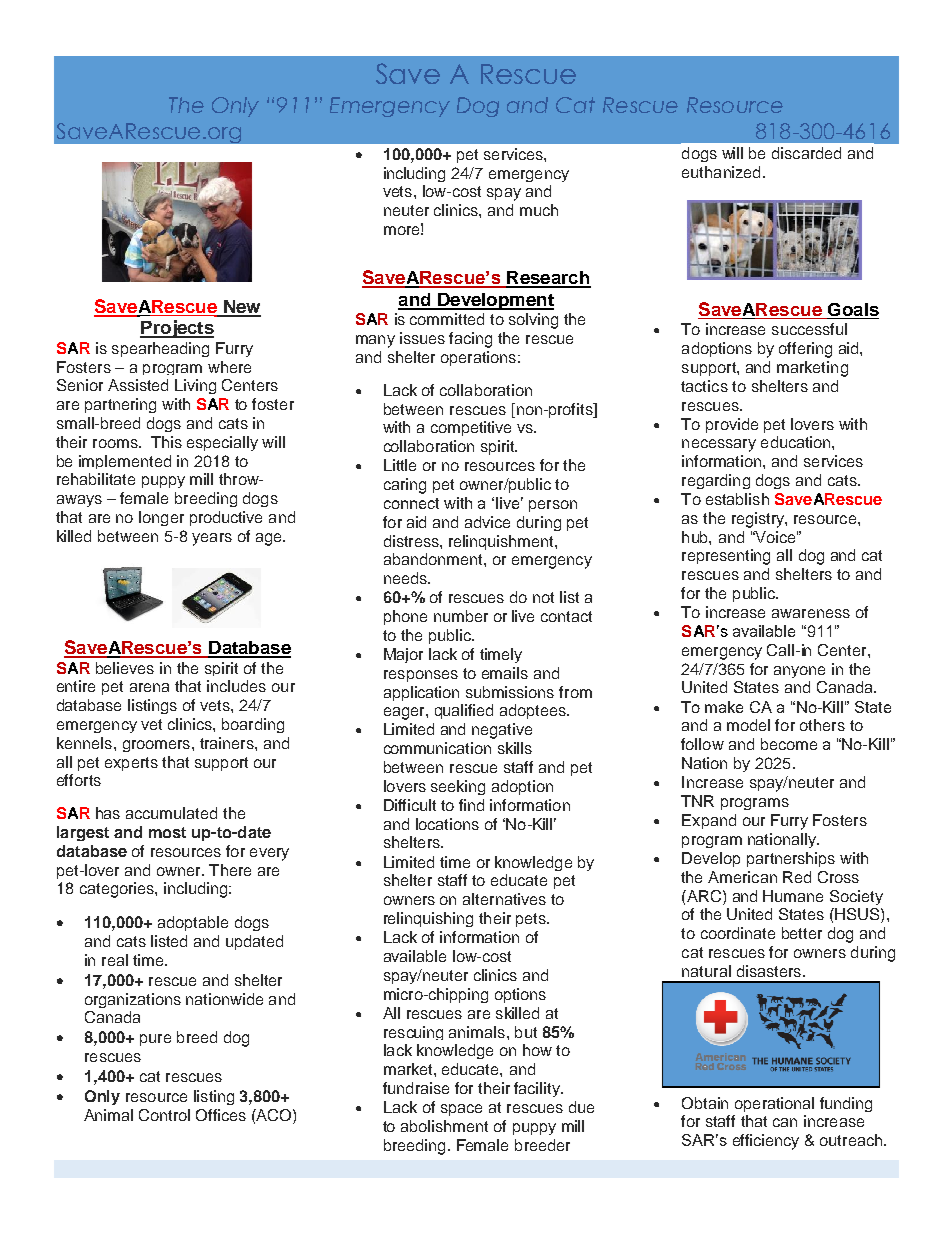 Image resolution: width=952 pixels, height=1233 pixels. I want to click on advice, so click(487, 522).
